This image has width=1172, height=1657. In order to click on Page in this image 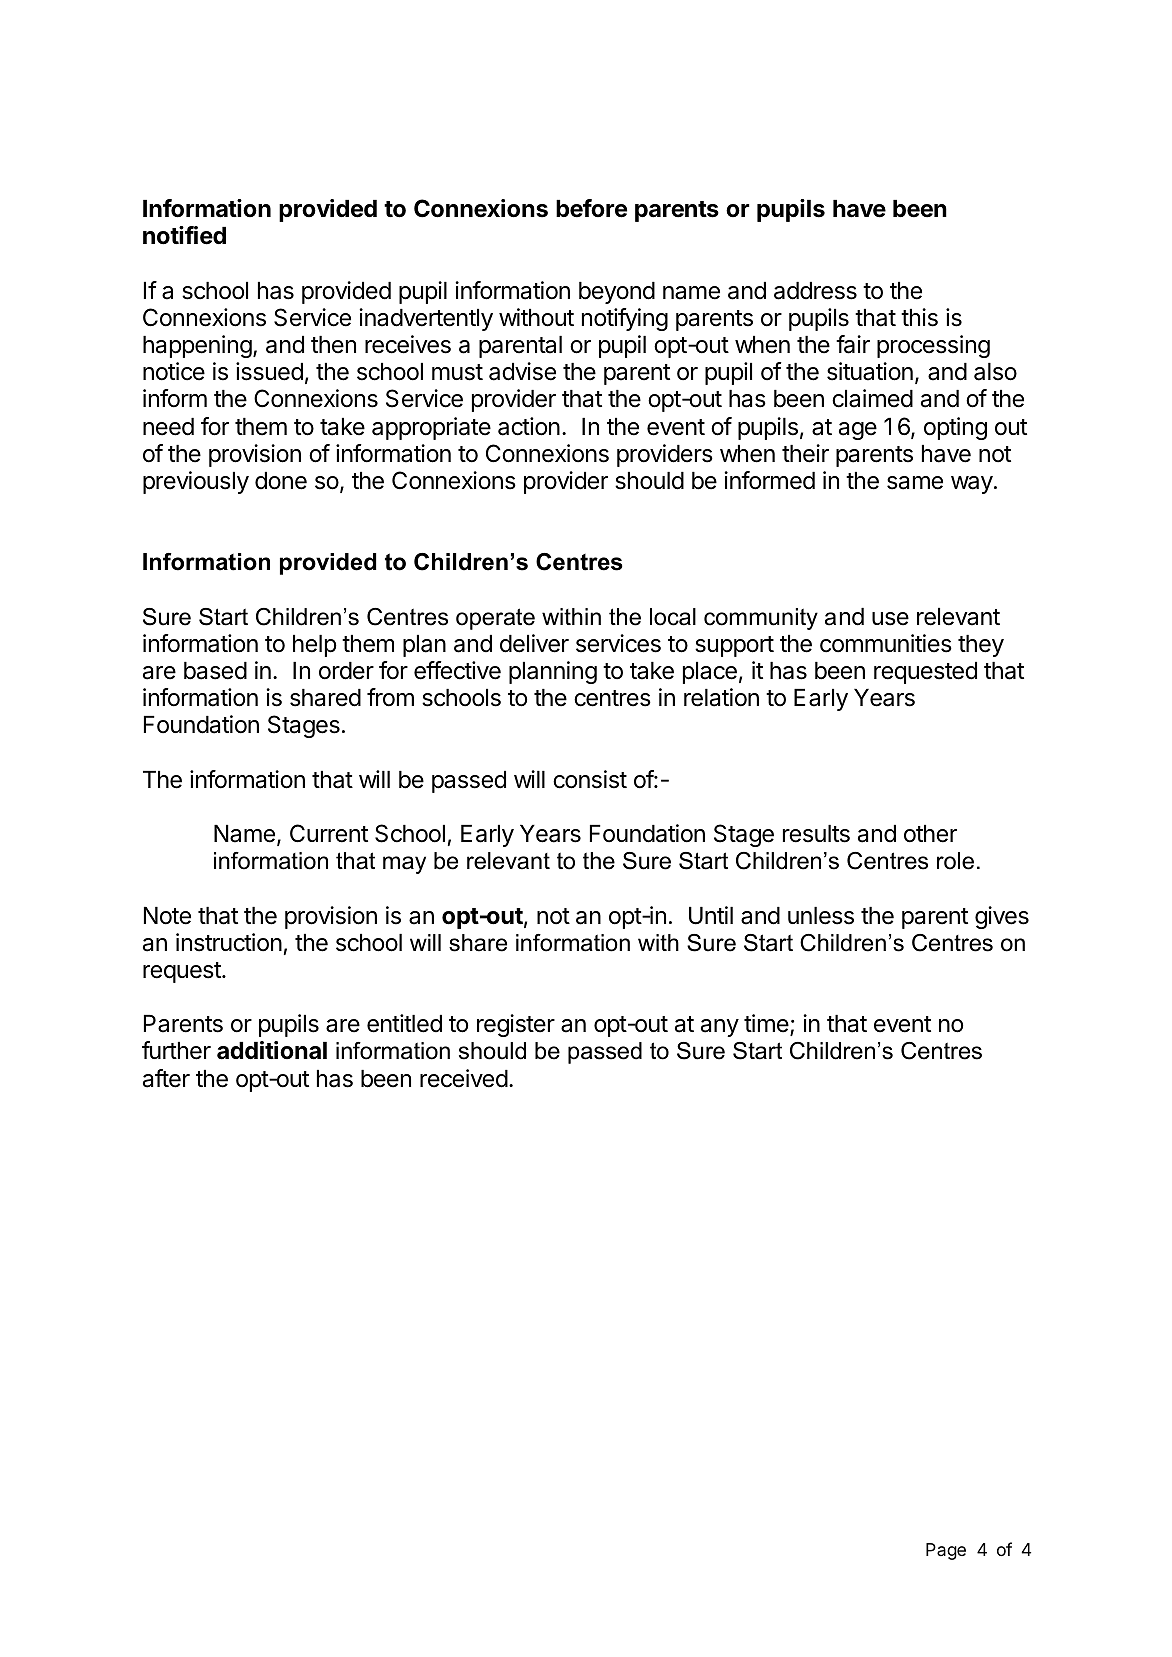, I will do `click(946, 1551)`.
